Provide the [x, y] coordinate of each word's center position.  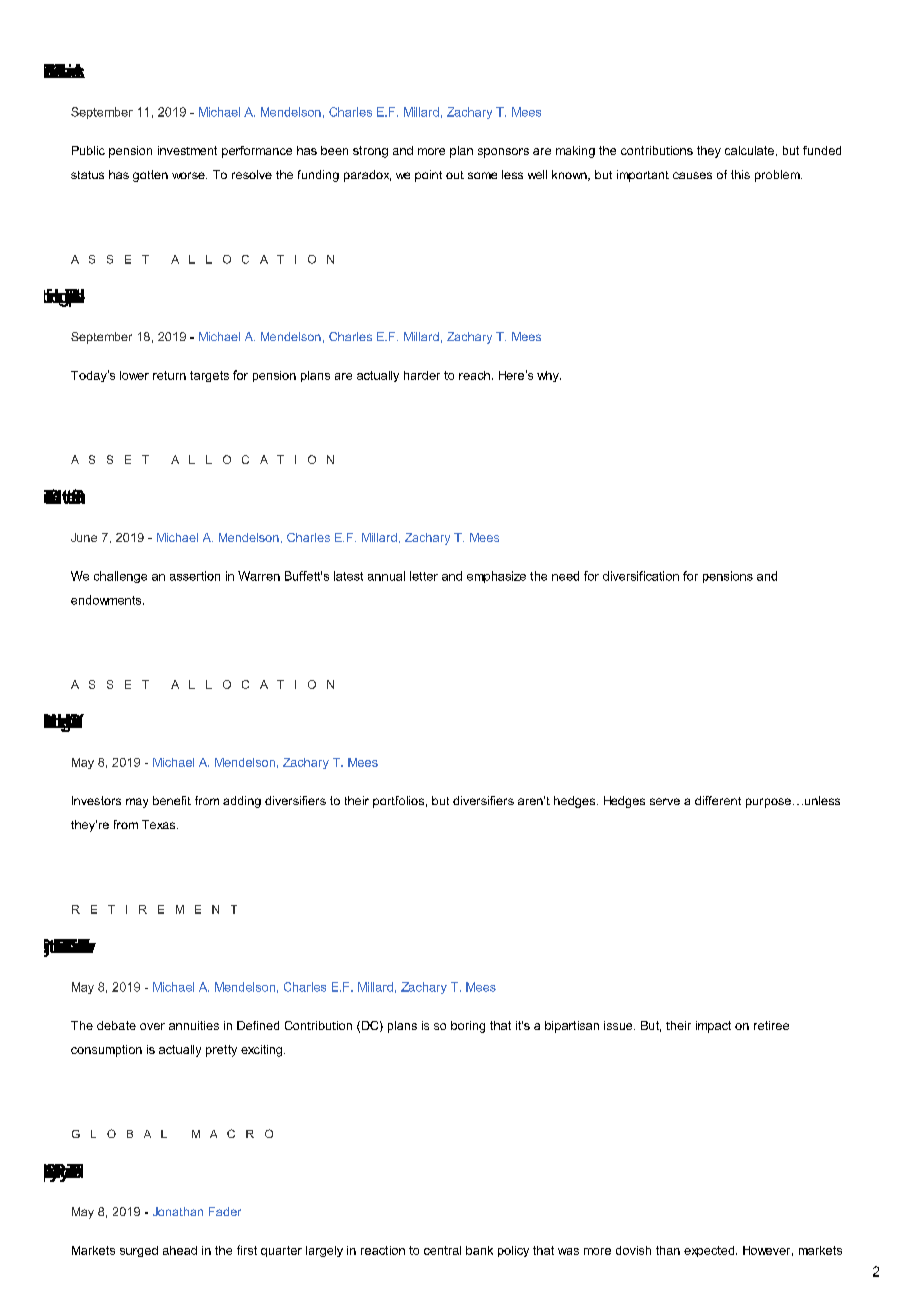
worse [189, 175]
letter [424, 576]
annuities [194, 1025]
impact [713, 1027]
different [718, 800]
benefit [172, 800]
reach [474, 375]
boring [468, 1027]
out [455, 175]
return [169, 375]
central [442, 1250]
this [740, 174]
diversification [641, 576]
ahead [180, 1250]
